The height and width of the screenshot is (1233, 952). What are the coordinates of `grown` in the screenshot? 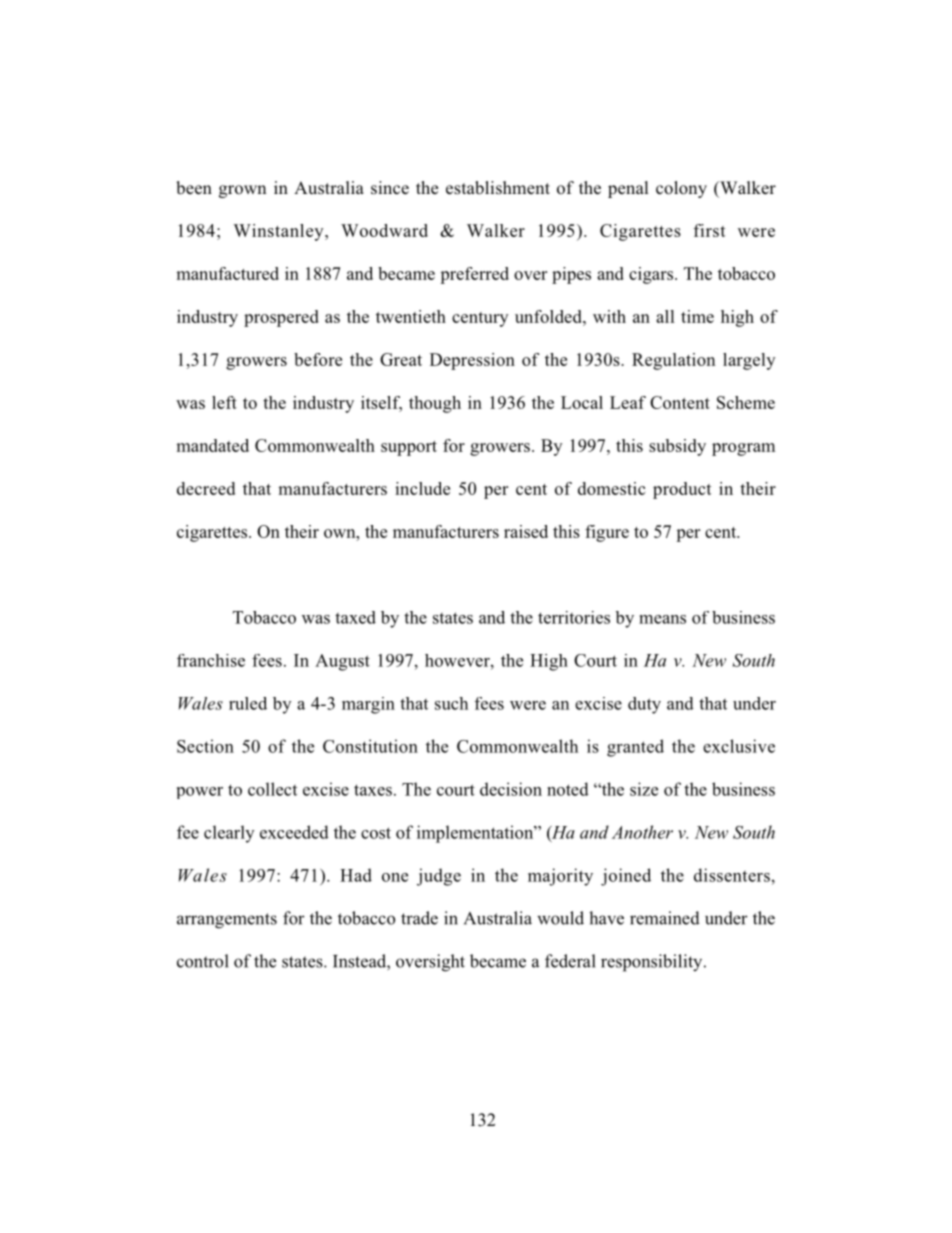 It's located at (242, 191).
